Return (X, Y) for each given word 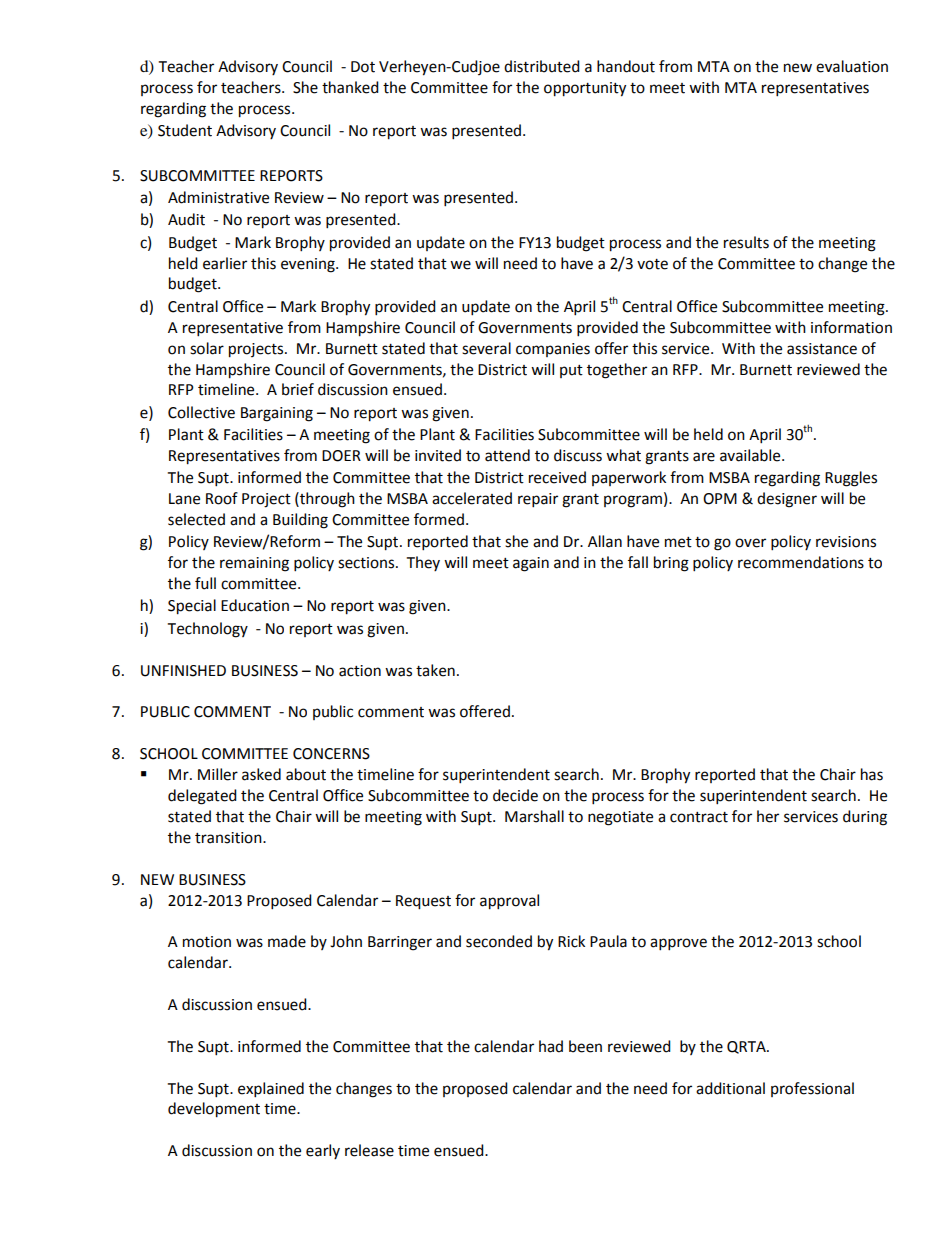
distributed (542, 66)
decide (515, 795)
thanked (350, 87)
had (551, 1046)
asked (261, 774)
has (872, 774)
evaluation (852, 66)
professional (812, 1089)
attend (507, 455)
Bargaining (277, 414)
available (751, 455)
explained (271, 1090)
